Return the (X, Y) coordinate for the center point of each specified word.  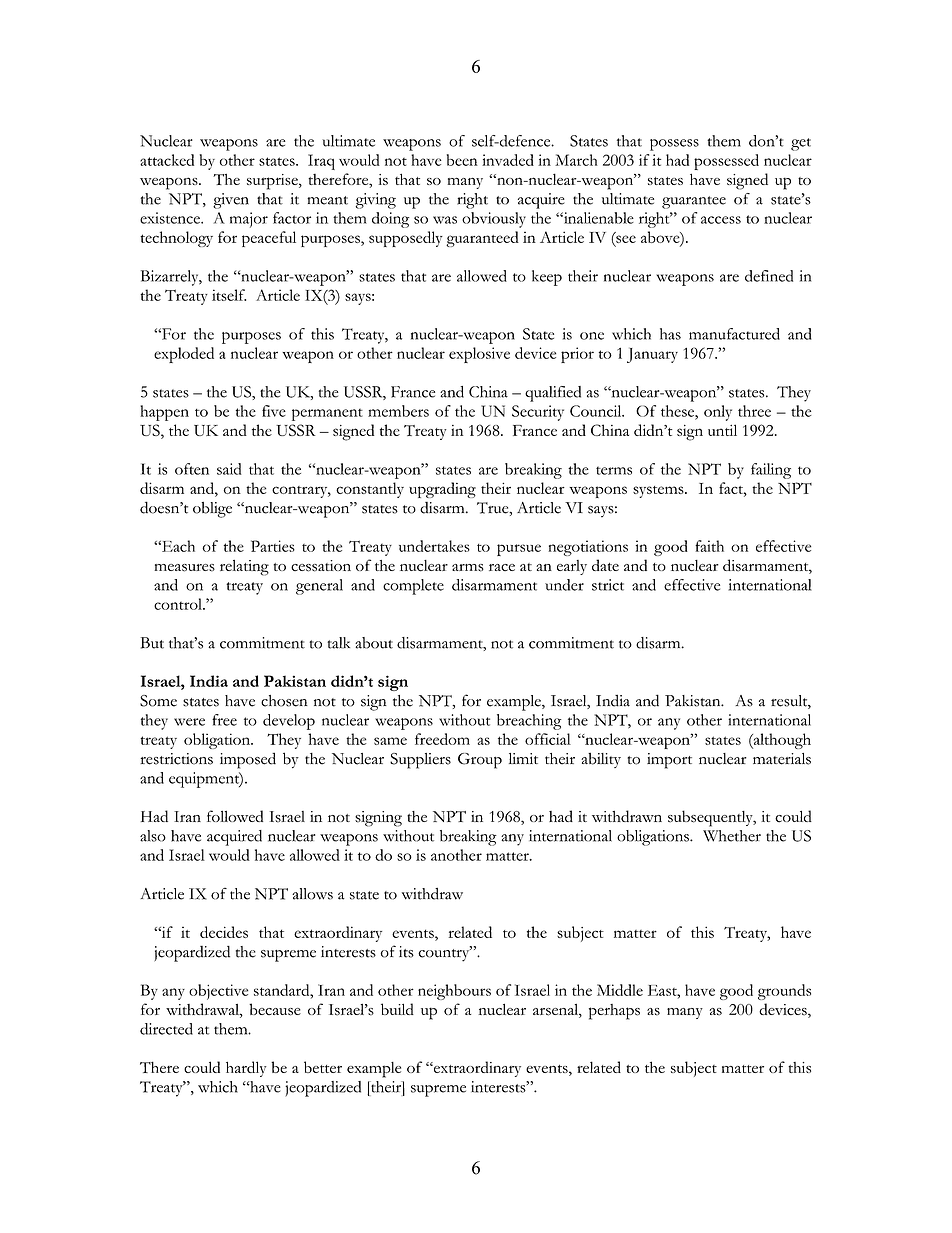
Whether (732, 836)
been (462, 160)
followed (235, 816)
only (718, 413)
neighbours (454, 992)
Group (480, 761)
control (179, 604)
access (721, 220)
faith (709, 546)
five (274, 411)
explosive (479, 355)
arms (468, 568)
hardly (246, 1069)
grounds (784, 992)
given (231, 201)
